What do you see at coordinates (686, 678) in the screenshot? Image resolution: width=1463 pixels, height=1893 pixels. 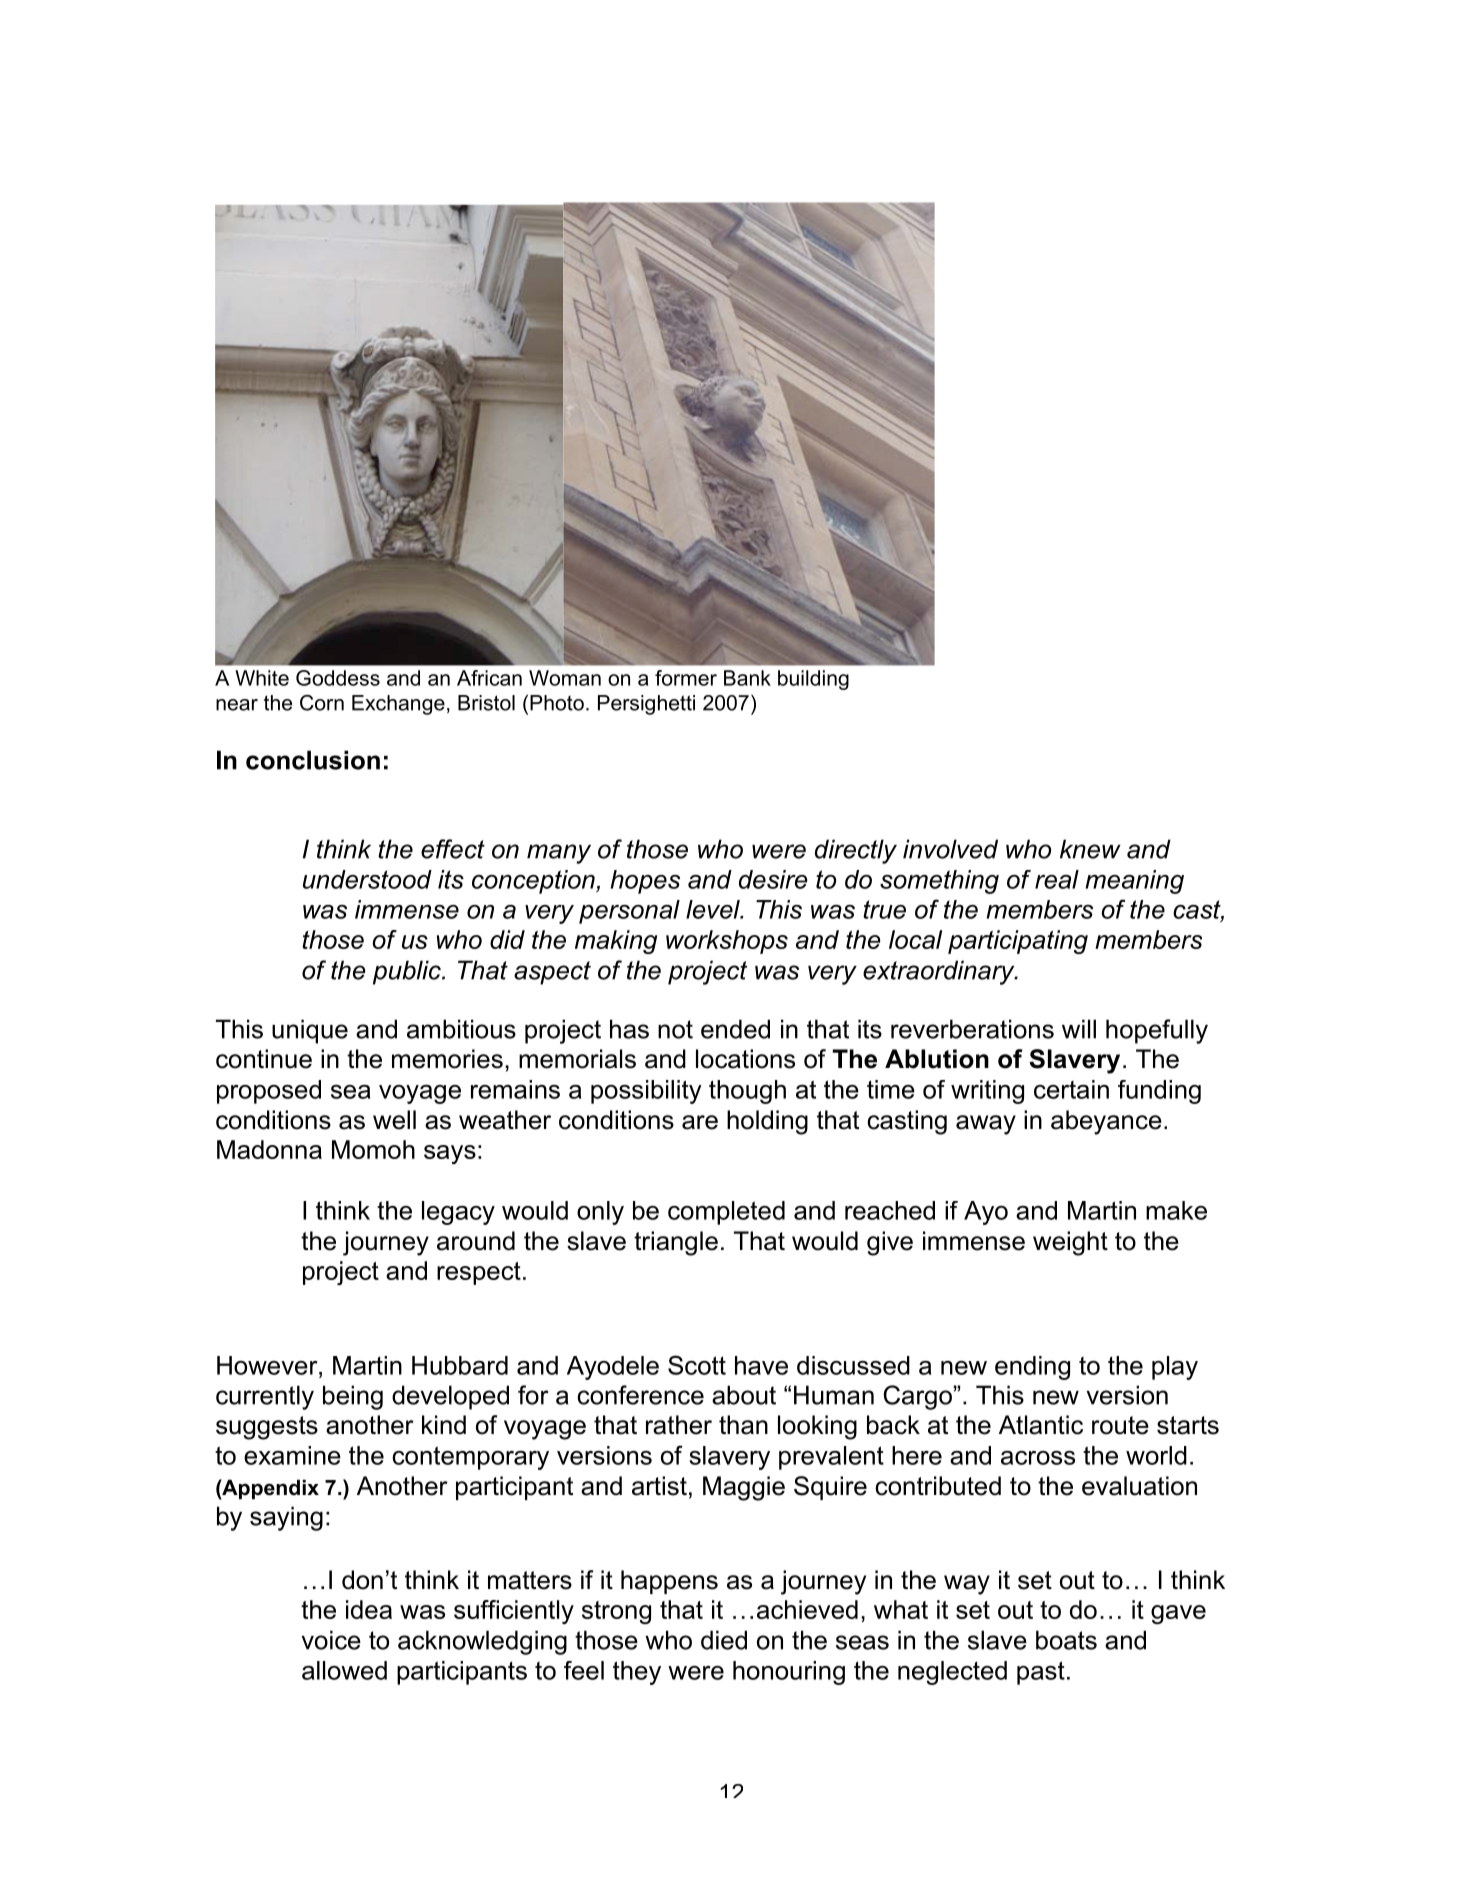 I see `former` at bounding box center [686, 678].
